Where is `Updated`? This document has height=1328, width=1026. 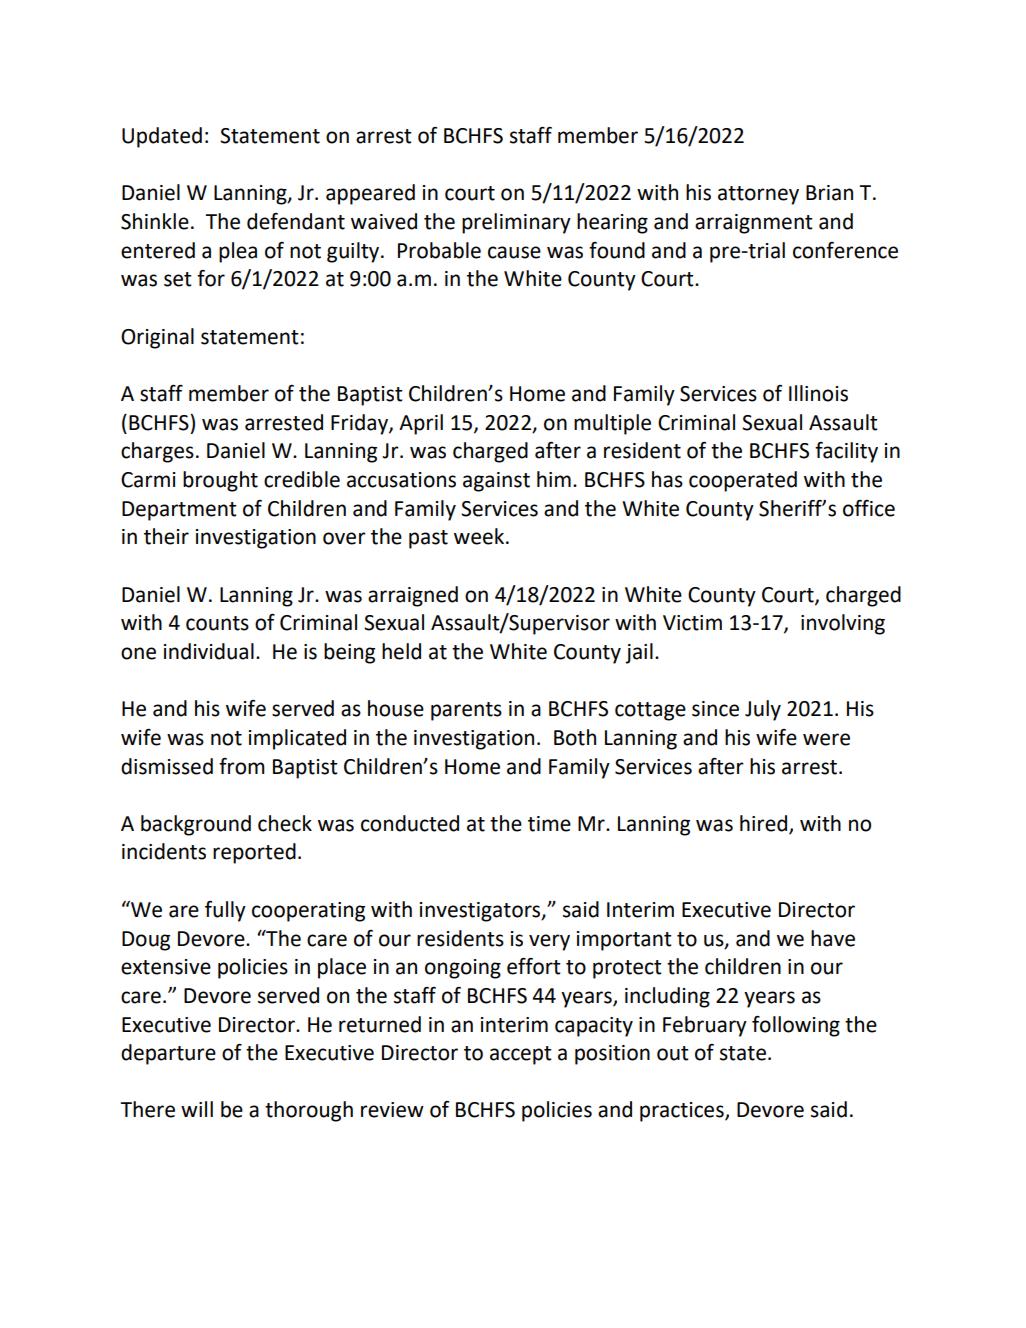 Updated is located at coordinates (162, 137).
